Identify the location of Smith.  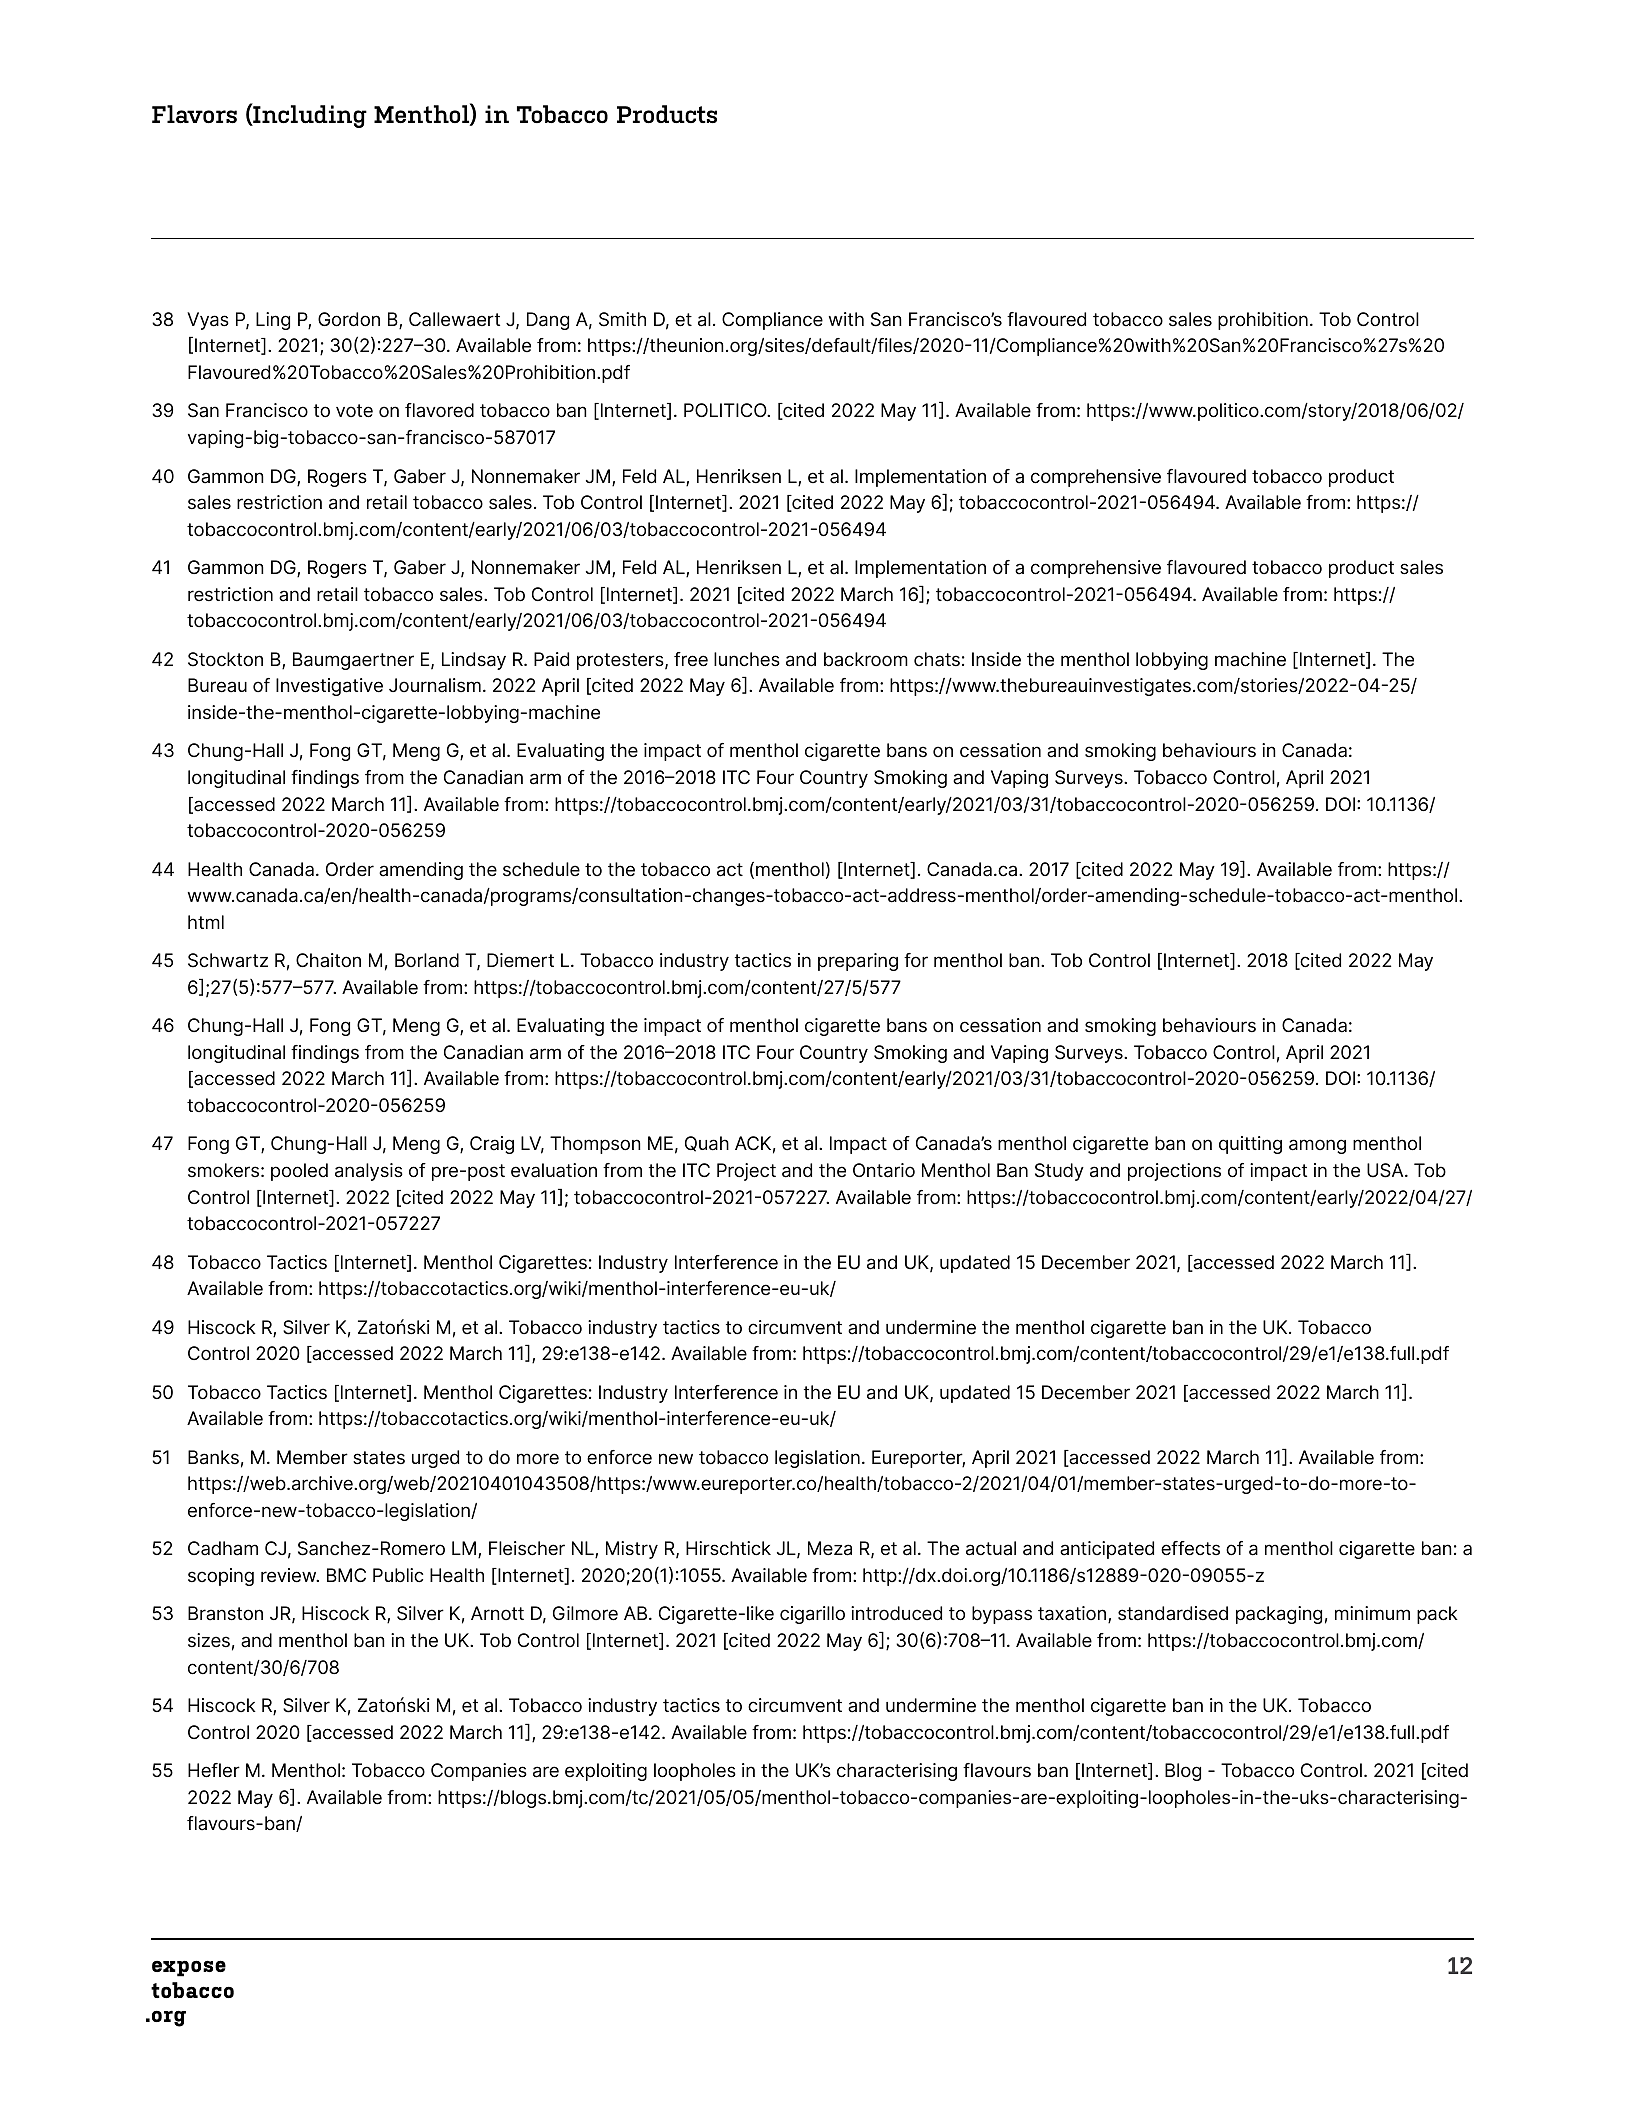
(622, 319).
